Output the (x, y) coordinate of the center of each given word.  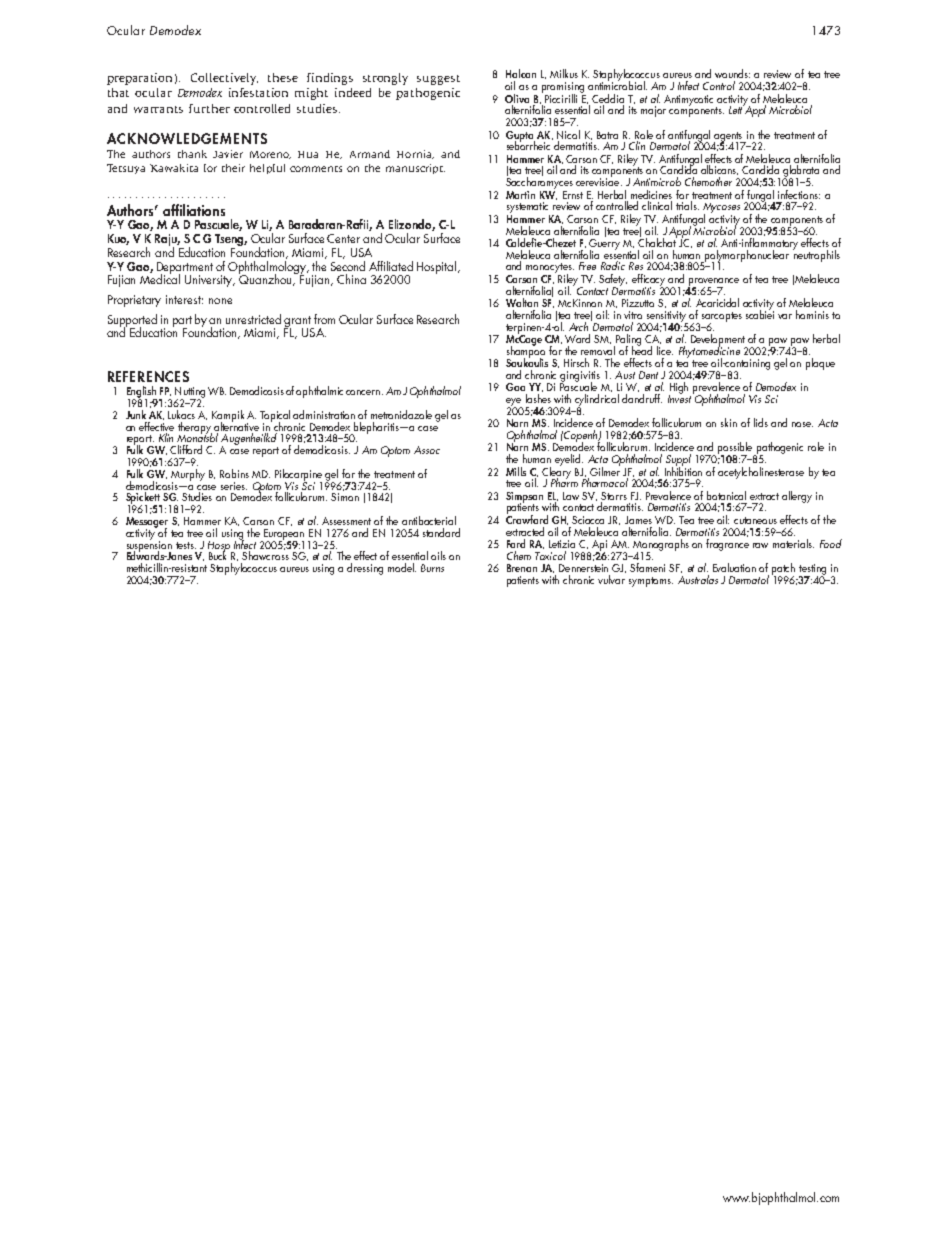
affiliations (194, 210)
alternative (236, 425)
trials (687, 205)
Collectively (224, 79)
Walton (522, 302)
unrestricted (253, 319)
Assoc (427, 450)
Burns (432, 568)
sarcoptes (722, 318)
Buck (217, 554)
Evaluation (734, 567)
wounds (732, 73)
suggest (438, 80)
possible (736, 449)
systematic (528, 209)
